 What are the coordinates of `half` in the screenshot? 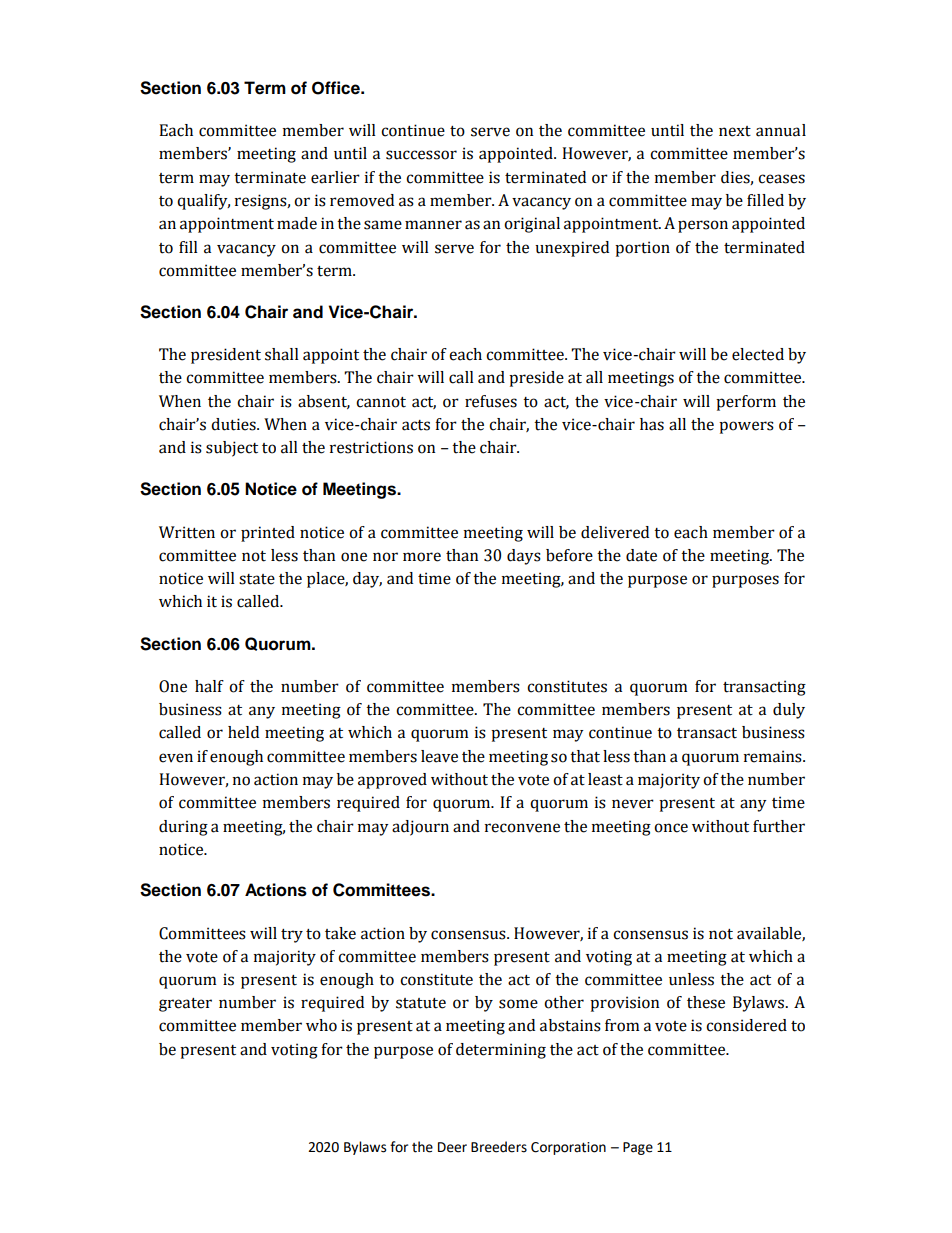 It's located at (209, 686).
